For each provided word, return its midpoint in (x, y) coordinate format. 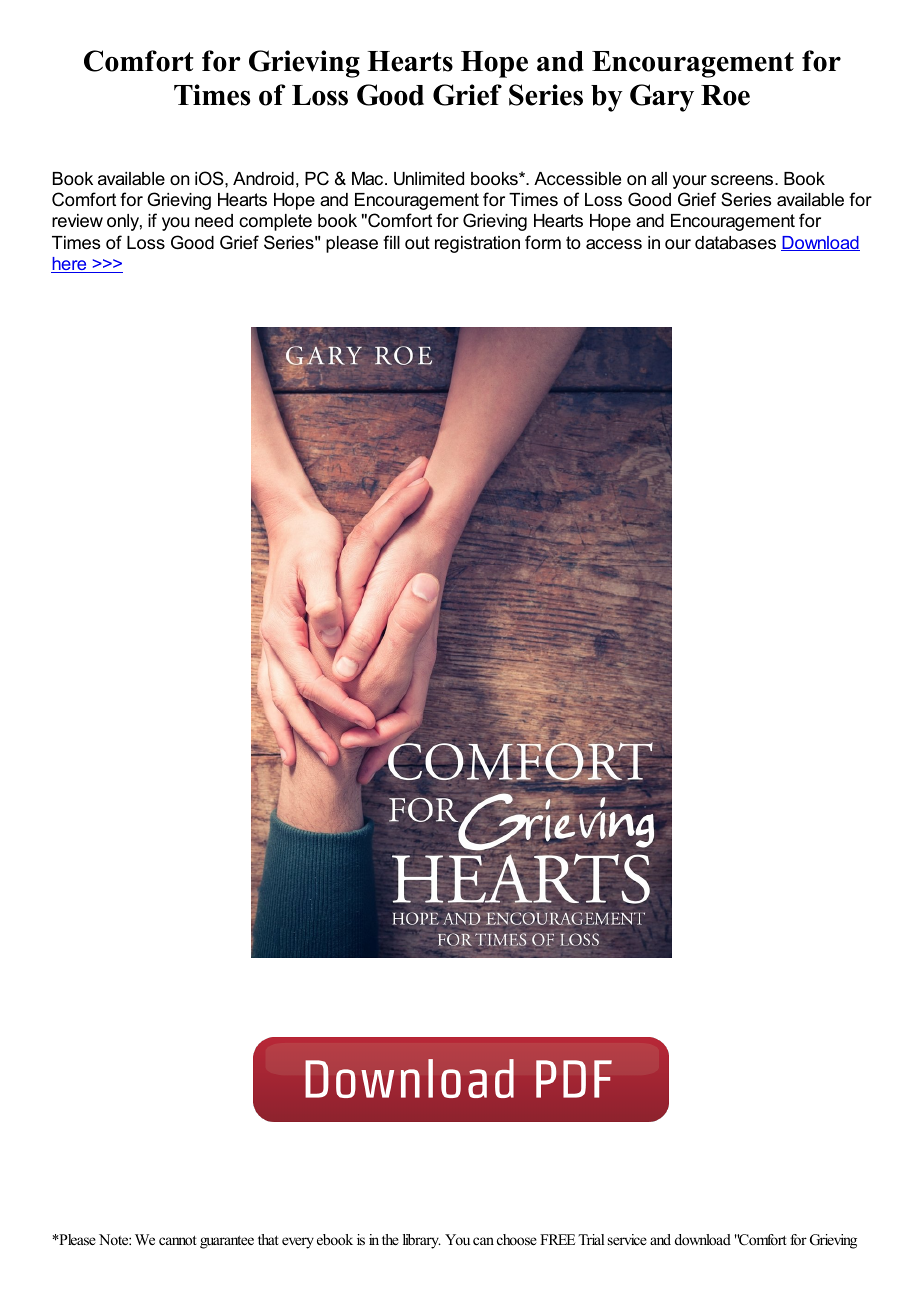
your (690, 182)
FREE (557, 1239)
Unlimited (429, 179)
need (214, 221)
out (417, 243)
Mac (369, 178)
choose (517, 1239)
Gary (662, 98)
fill (391, 242)
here (70, 265)
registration (477, 244)
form (543, 242)
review (77, 221)
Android (263, 179)
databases (735, 243)
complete (275, 222)
